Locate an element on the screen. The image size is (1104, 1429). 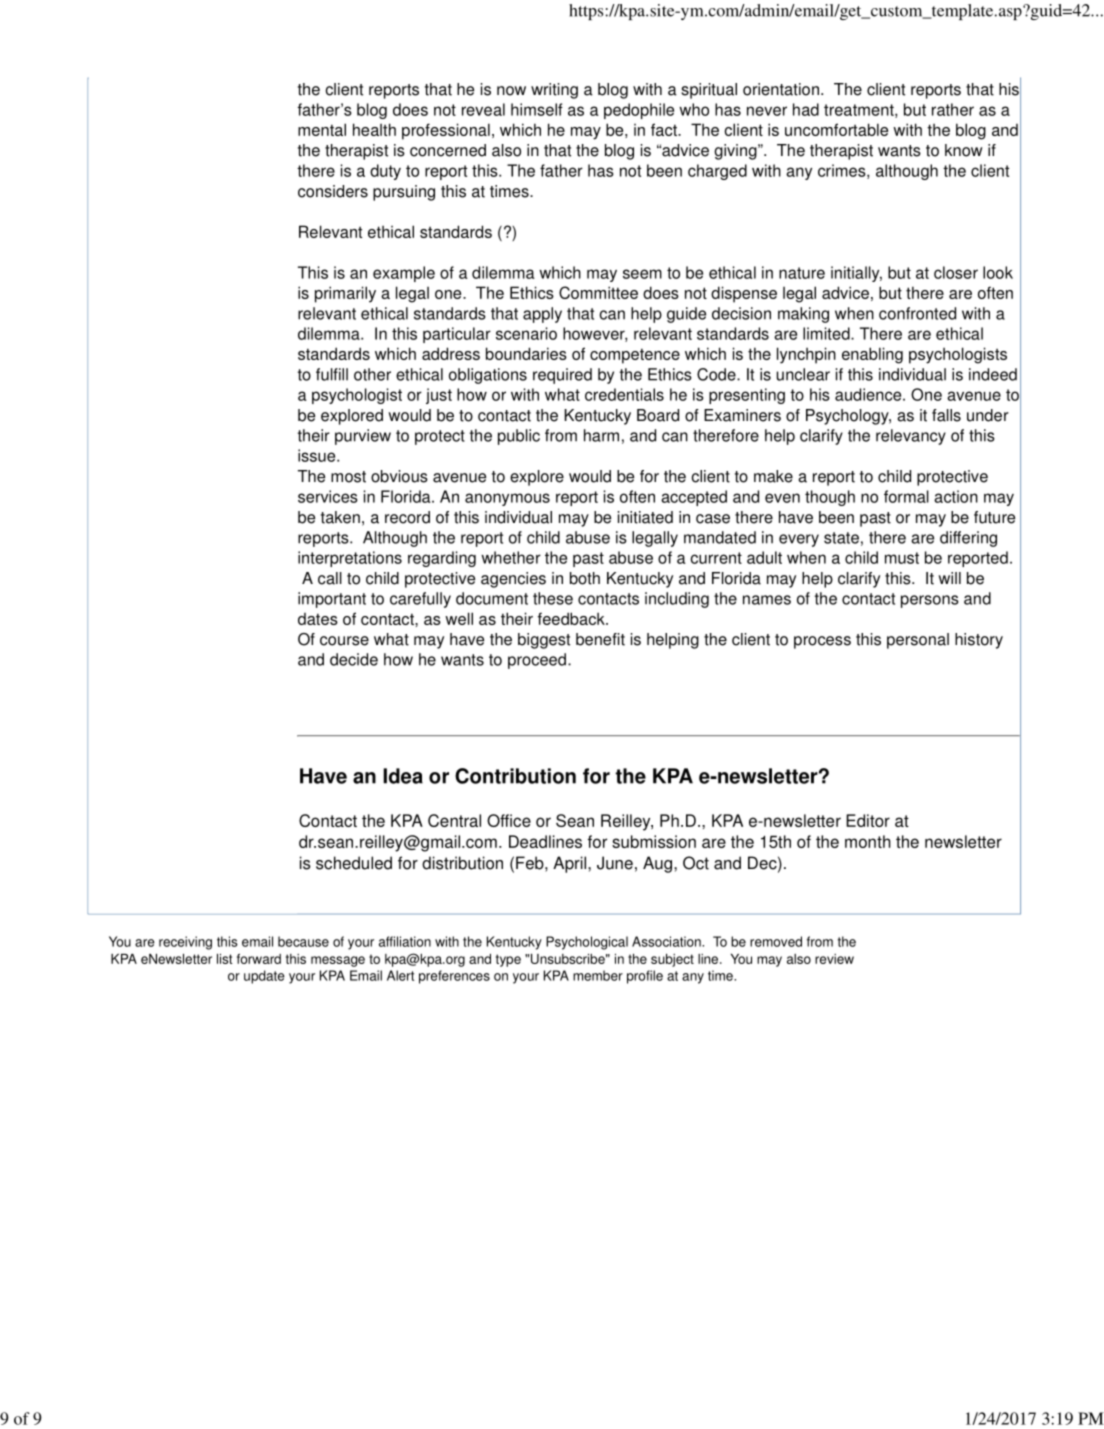
because is located at coordinates (303, 941).
